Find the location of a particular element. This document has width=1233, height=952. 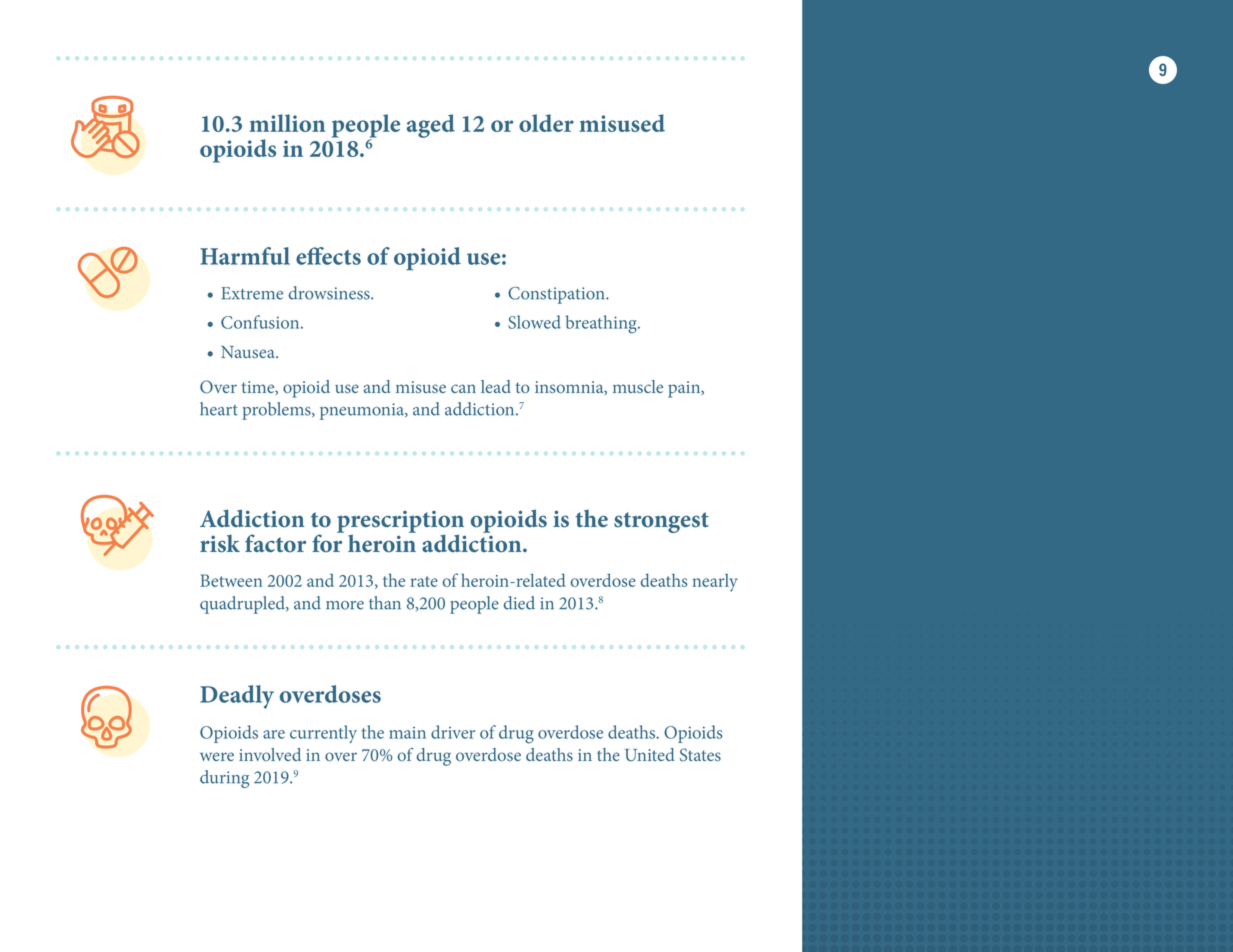

involved is located at coordinates (270, 754).
